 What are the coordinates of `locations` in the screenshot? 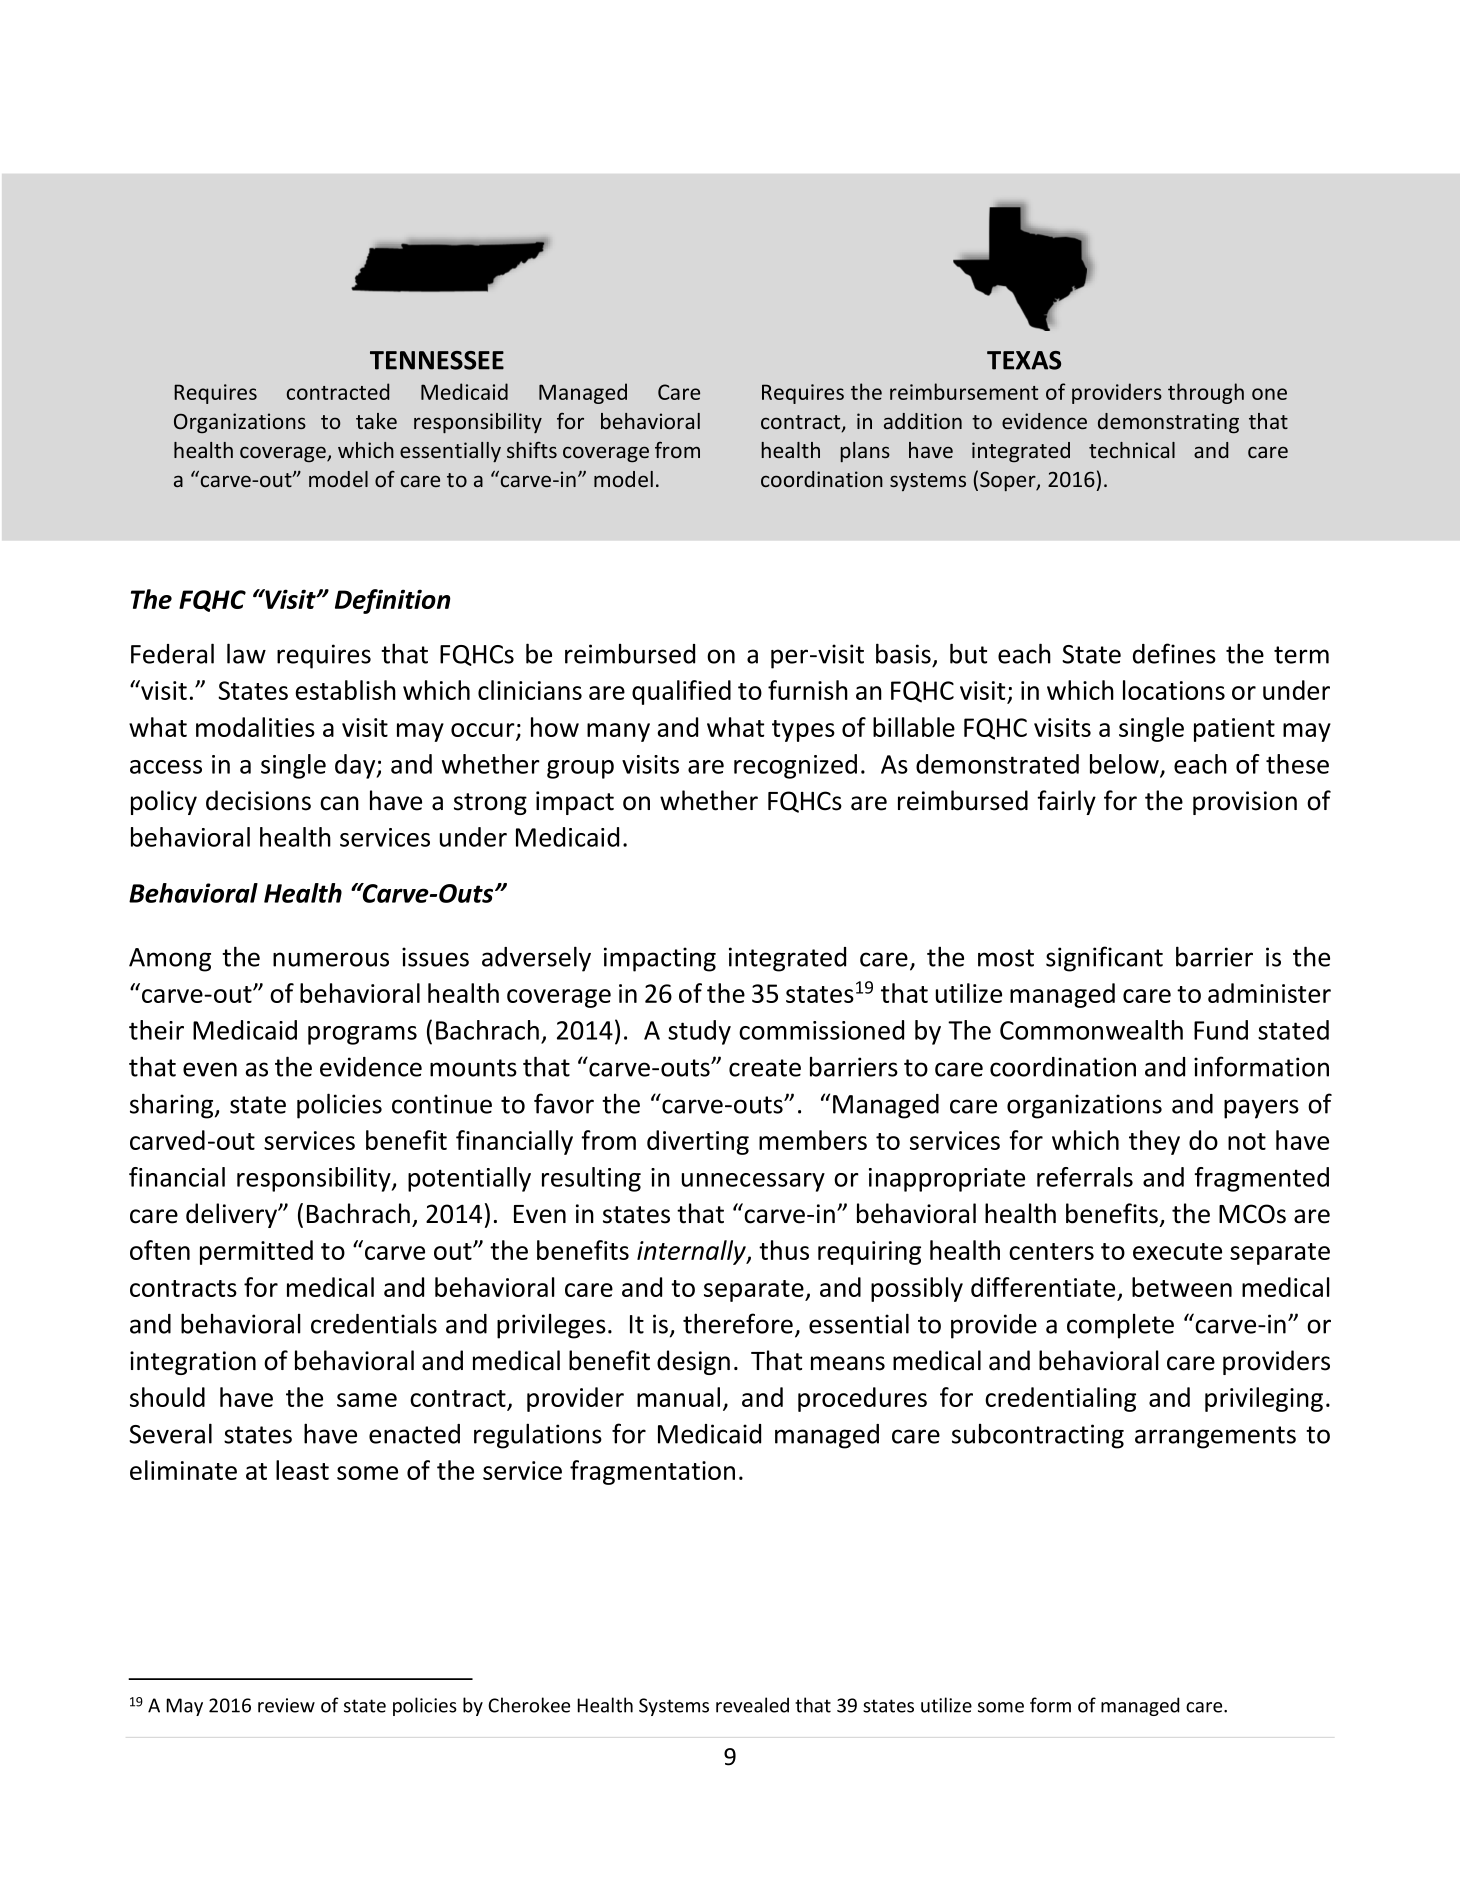 It's located at (1174, 690).
